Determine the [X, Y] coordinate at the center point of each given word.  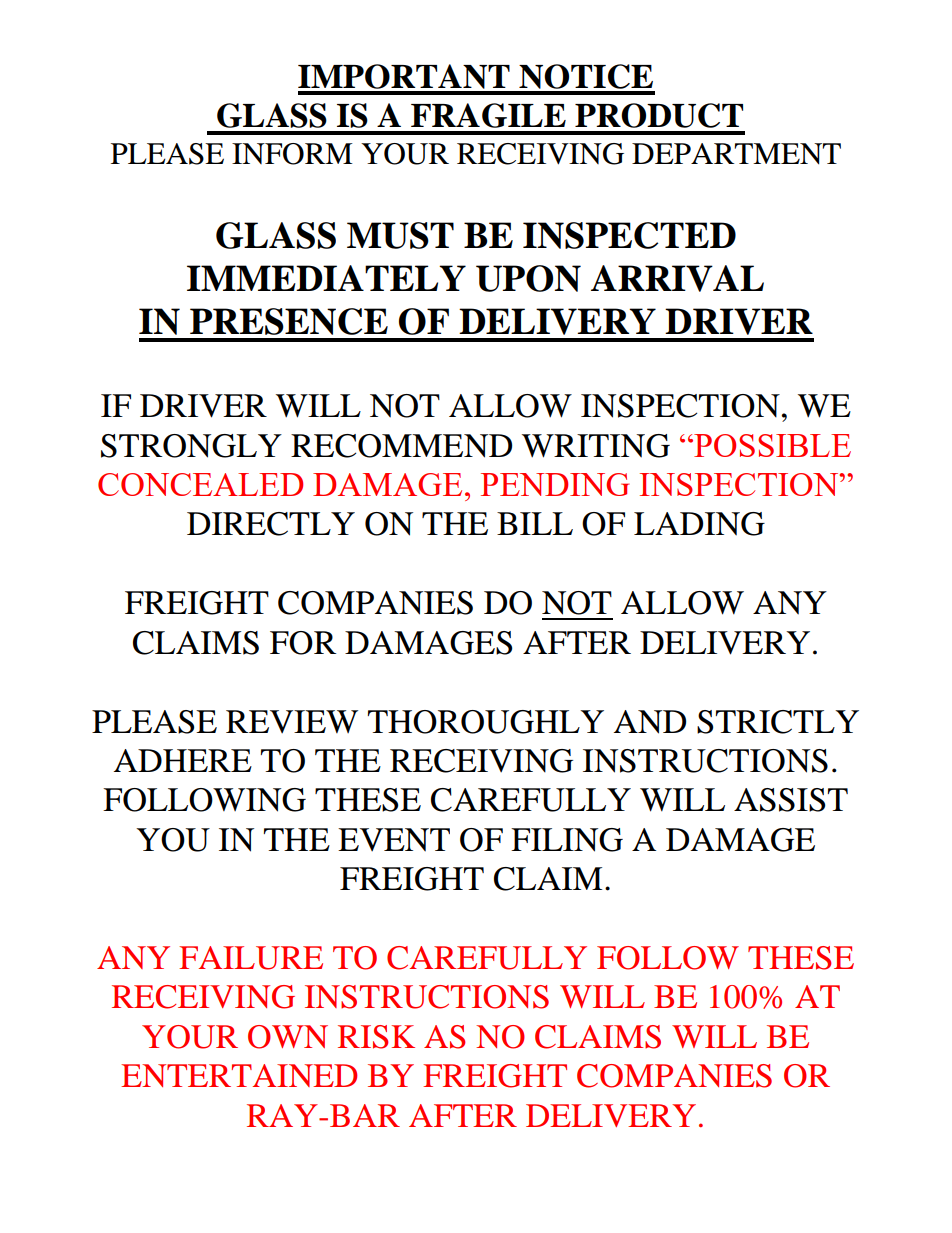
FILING [567, 840]
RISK [376, 1037]
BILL [535, 523]
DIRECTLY [271, 524]
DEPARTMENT [736, 154]
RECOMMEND [401, 446]
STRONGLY [191, 446]
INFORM [292, 154]
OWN [288, 1037]
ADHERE [183, 760]
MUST [400, 235]
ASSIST [791, 800]
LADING [699, 524]
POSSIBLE [771, 445]
